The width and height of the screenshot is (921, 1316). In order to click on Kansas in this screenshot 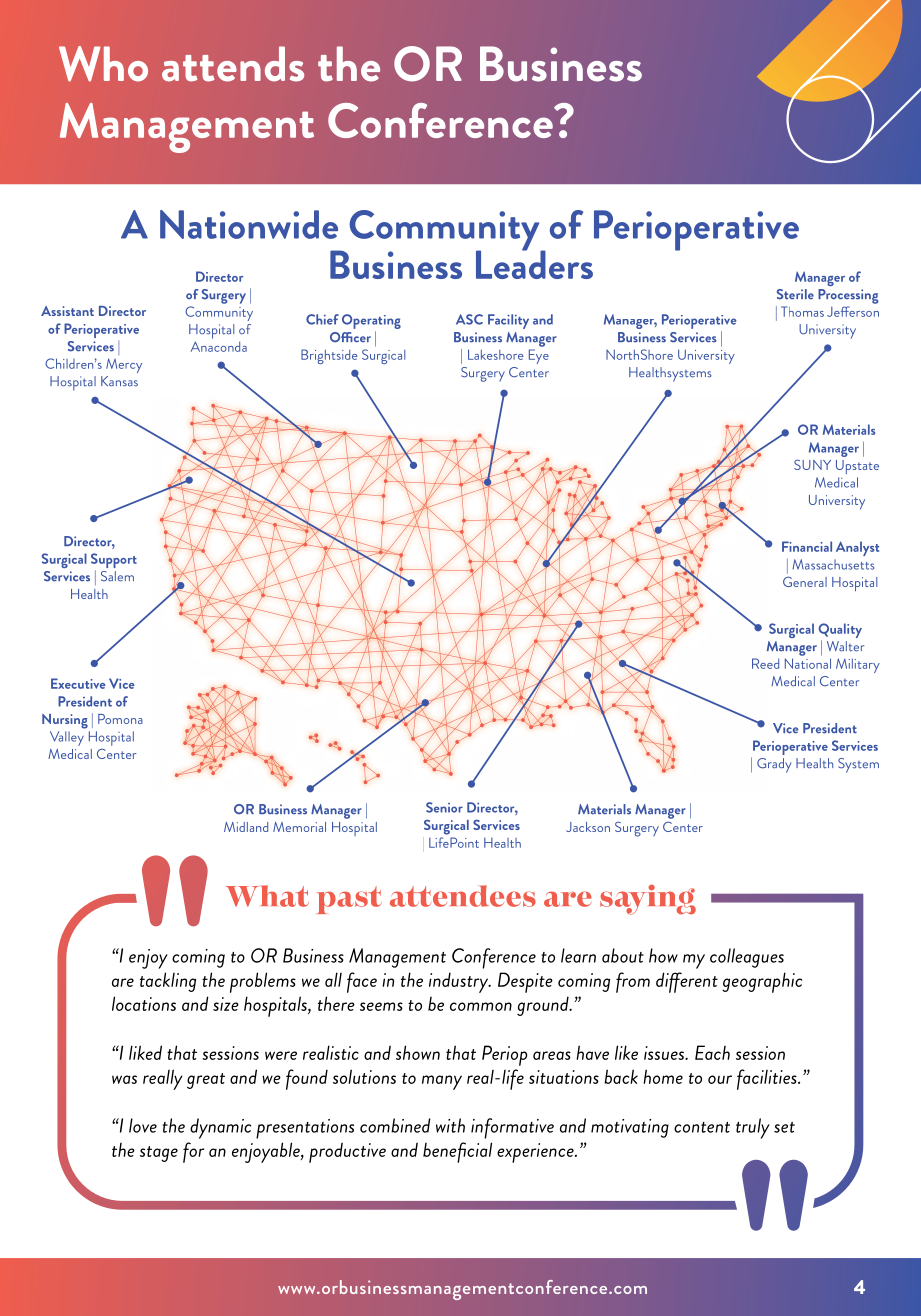, I will do `click(119, 381)`.
